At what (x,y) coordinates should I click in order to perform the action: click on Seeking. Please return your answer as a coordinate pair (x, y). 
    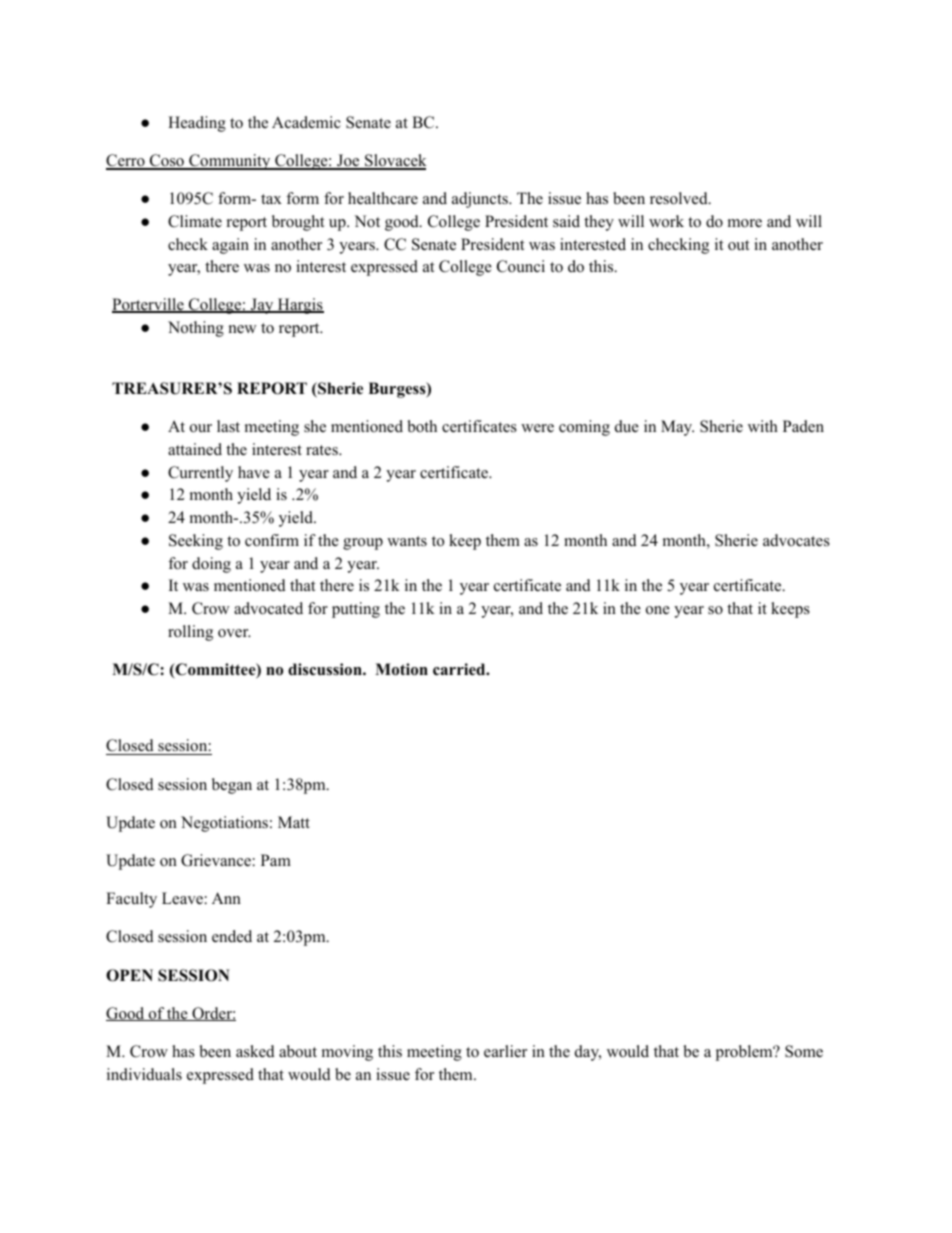
    Looking at the image, I should click on (196, 542).
